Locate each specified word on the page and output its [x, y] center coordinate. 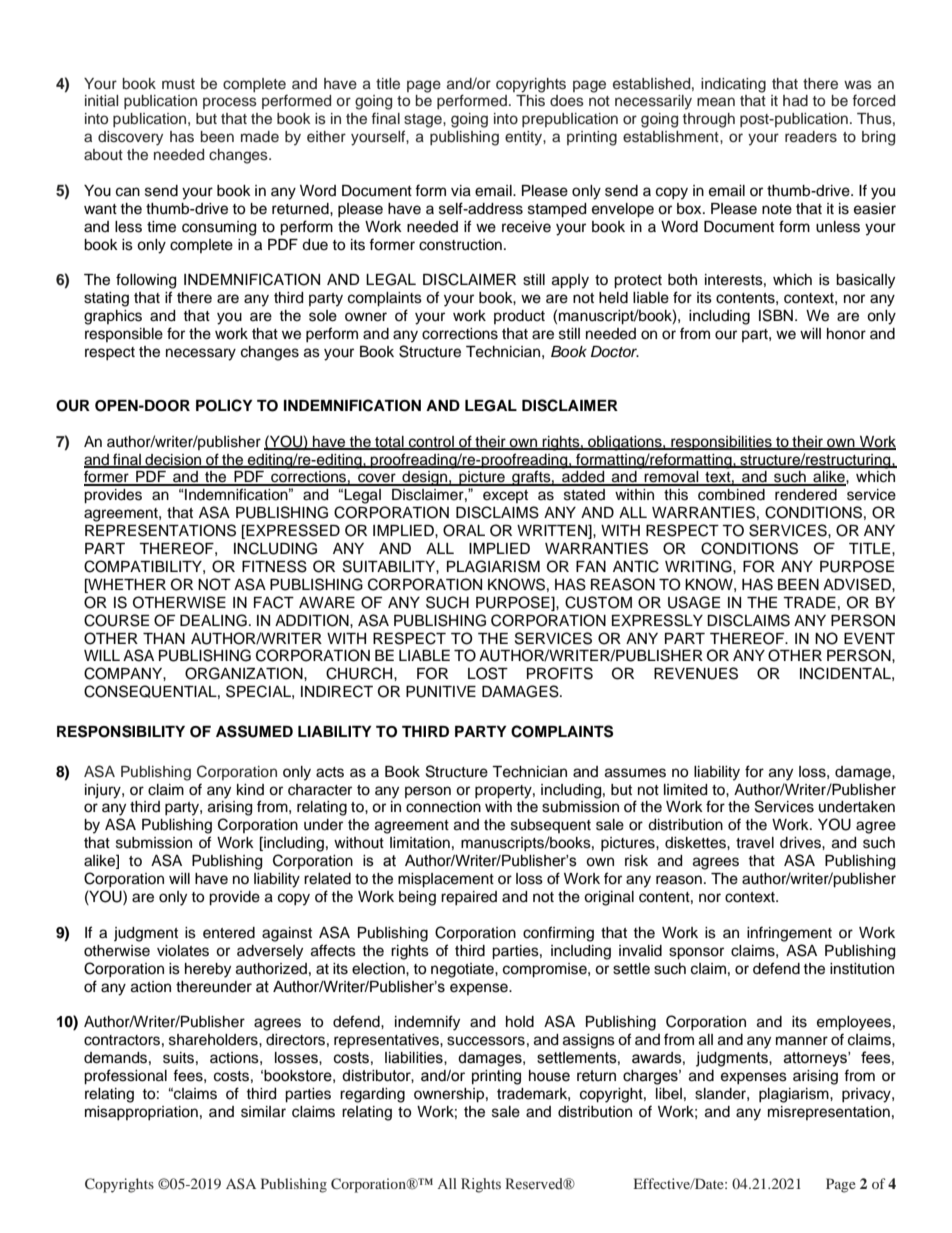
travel [755, 843]
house [549, 1076]
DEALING [213, 620]
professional [125, 1077]
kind [250, 789]
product [519, 317]
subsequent [551, 826]
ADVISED [858, 584]
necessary [201, 354]
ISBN [776, 315]
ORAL [464, 530]
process [230, 103]
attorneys [816, 1059]
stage [424, 121]
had [795, 100]
